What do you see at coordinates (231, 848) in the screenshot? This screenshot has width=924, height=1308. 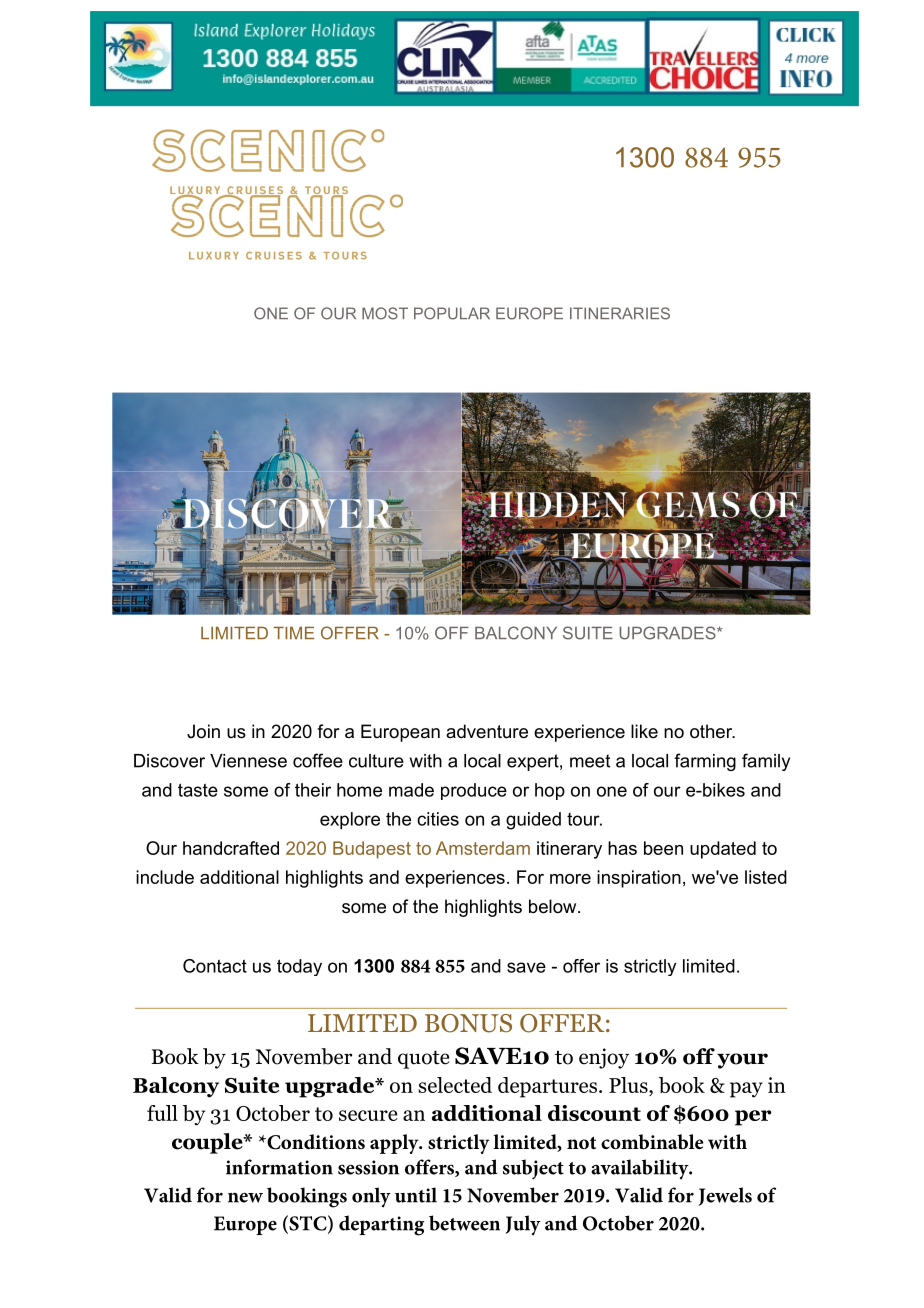 I see `handcrafted` at bounding box center [231, 848].
